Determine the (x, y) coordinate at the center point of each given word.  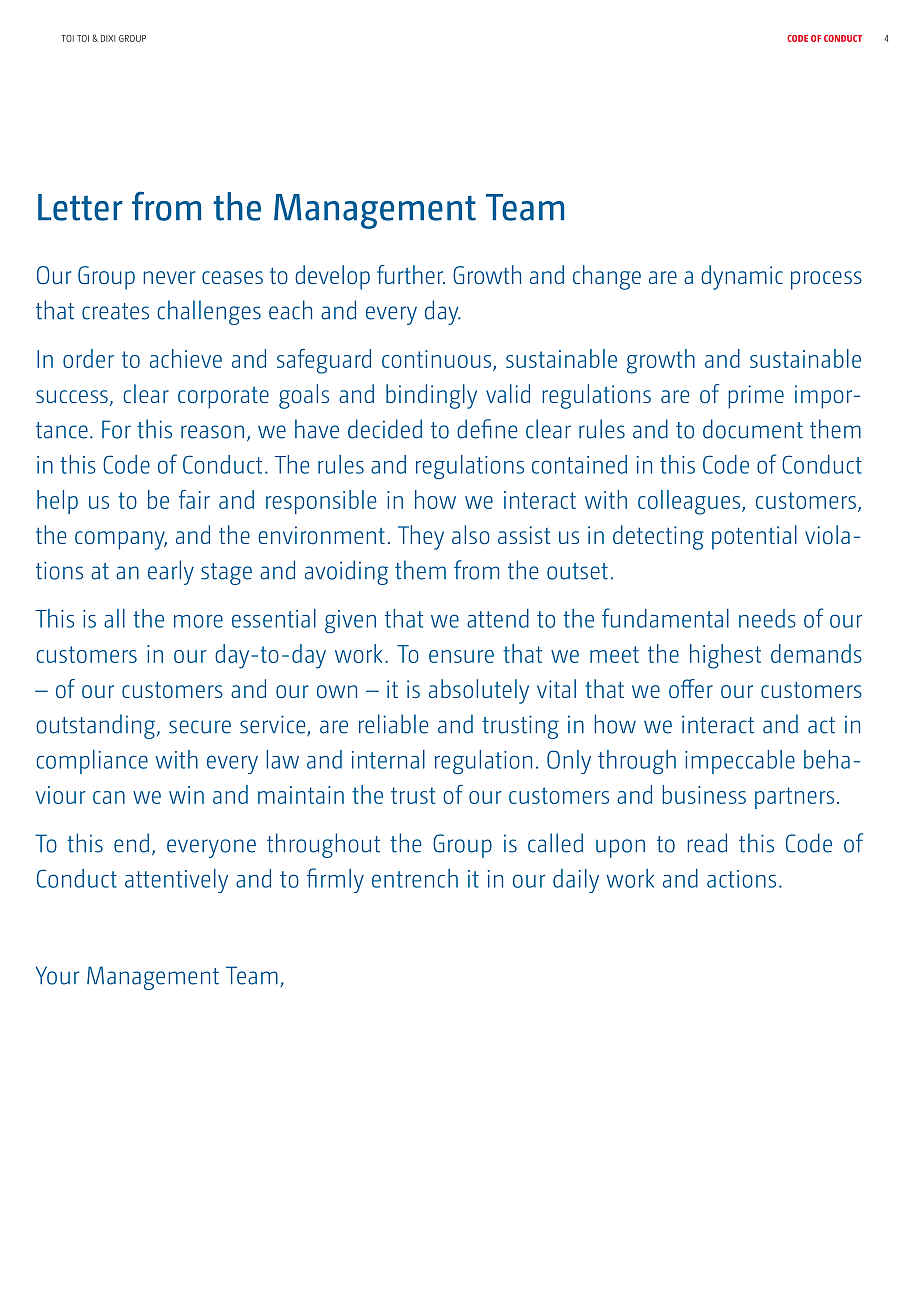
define (487, 429)
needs (767, 618)
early (171, 572)
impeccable (740, 762)
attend (498, 618)
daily (576, 881)
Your (57, 975)
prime (756, 397)
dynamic (742, 277)
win (186, 795)
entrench (415, 878)
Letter (80, 207)
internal (388, 759)
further (411, 274)
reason (212, 432)
